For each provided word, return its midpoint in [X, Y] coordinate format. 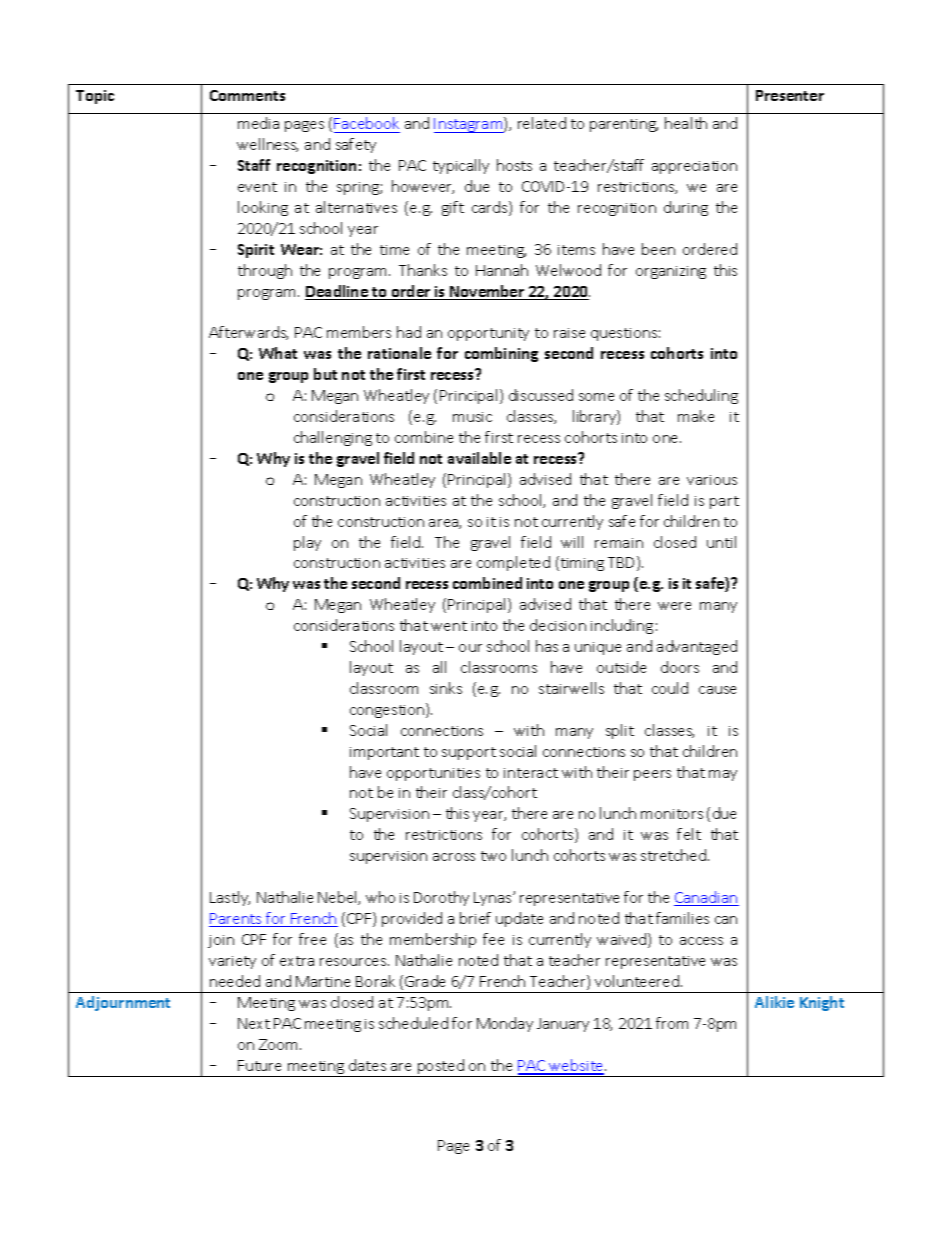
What [278, 353]
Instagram [469, 125]
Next [254, 1023]
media [258, 123]
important [384, 753]
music [472, 417]
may [723, 775]
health [686, 123]
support [469, 753]
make [696, 416]
